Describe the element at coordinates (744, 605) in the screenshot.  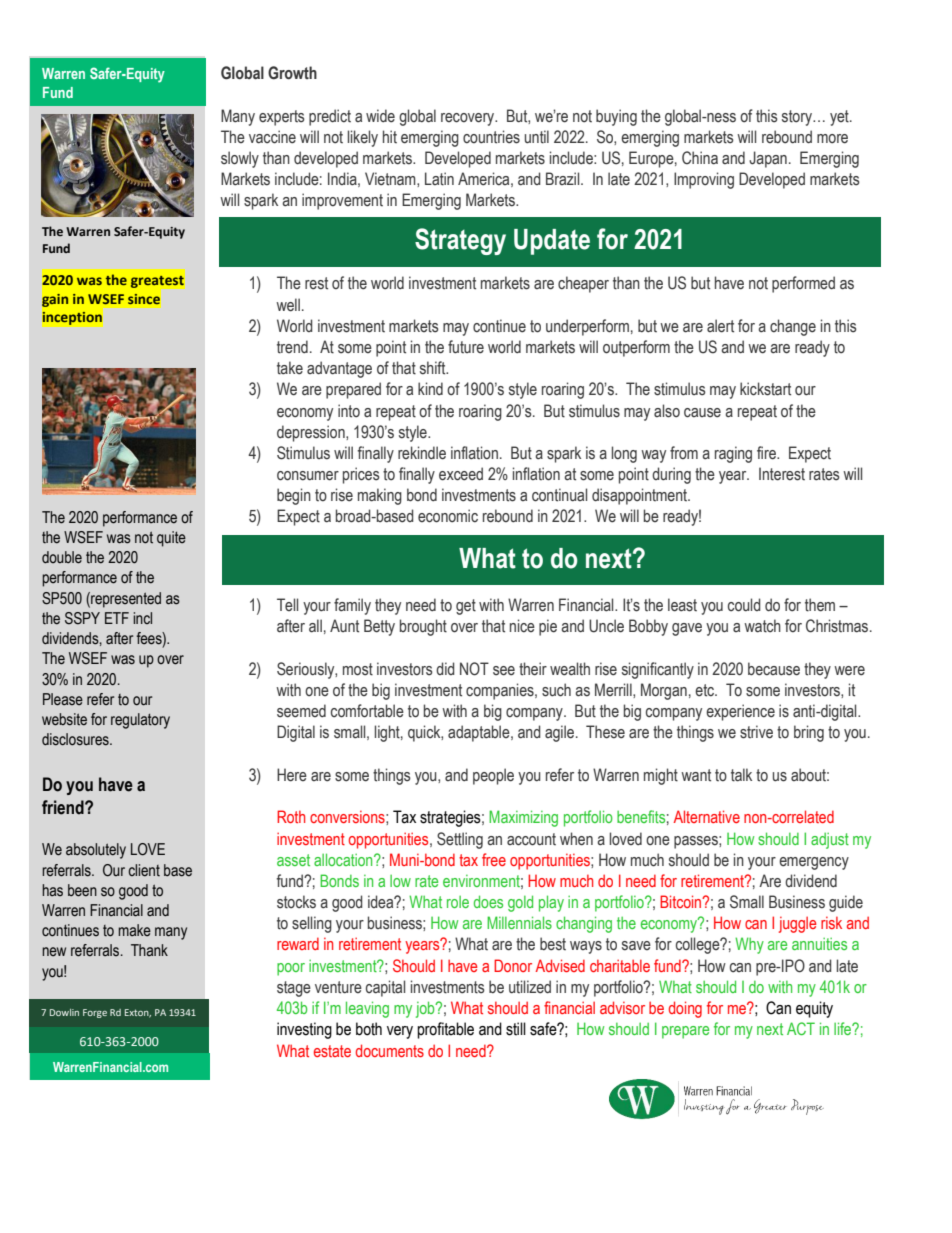
I see `could` at that location.
